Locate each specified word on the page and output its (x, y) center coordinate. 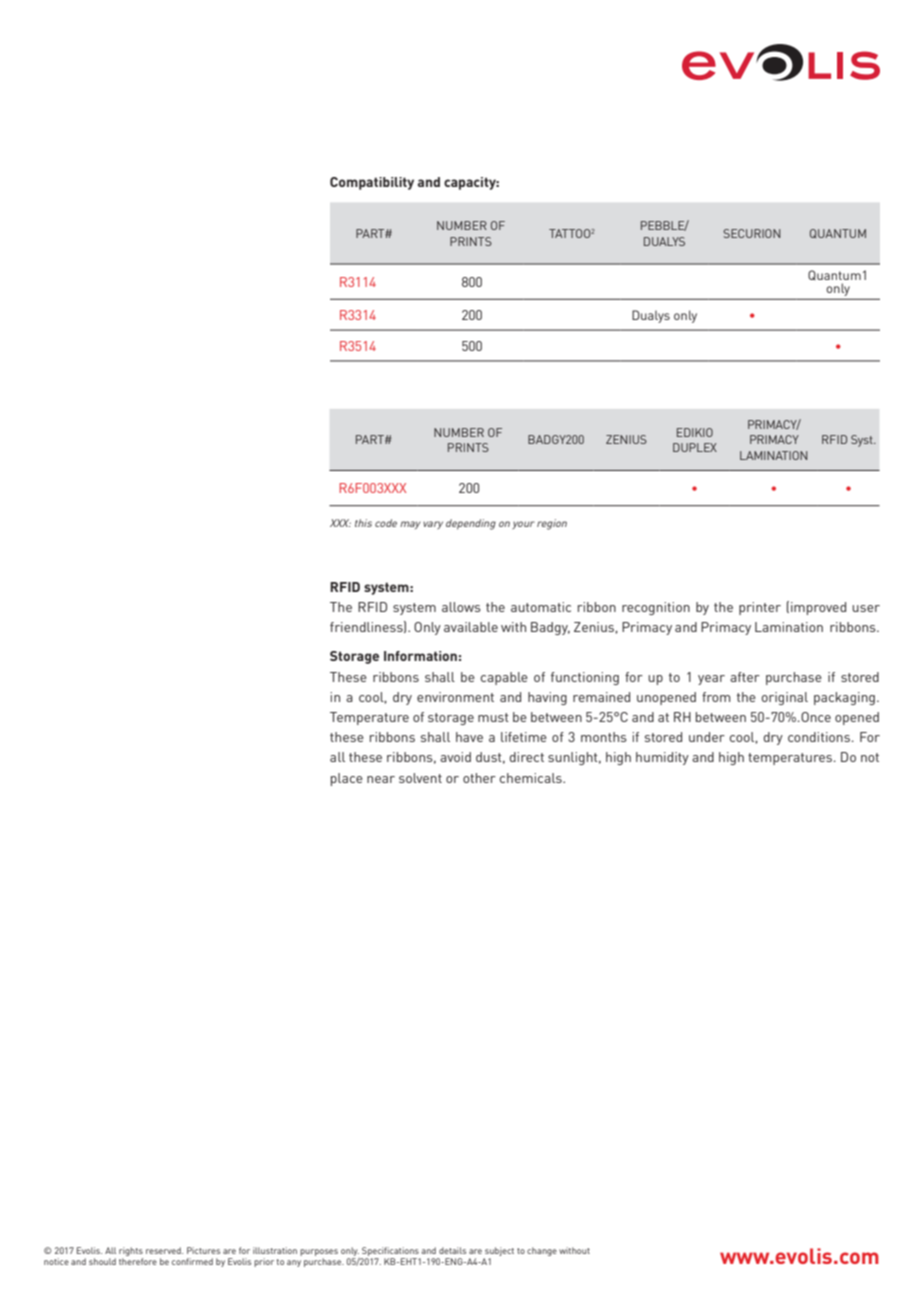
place (347, 779)
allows (461, 607)
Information (420, 656)
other (479, 778)
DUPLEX (695, 447)
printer (760, 608)
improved (818, 608)
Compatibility (372, 183)
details (452, 1250)
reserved (164, 1250)
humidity (662, 758)
